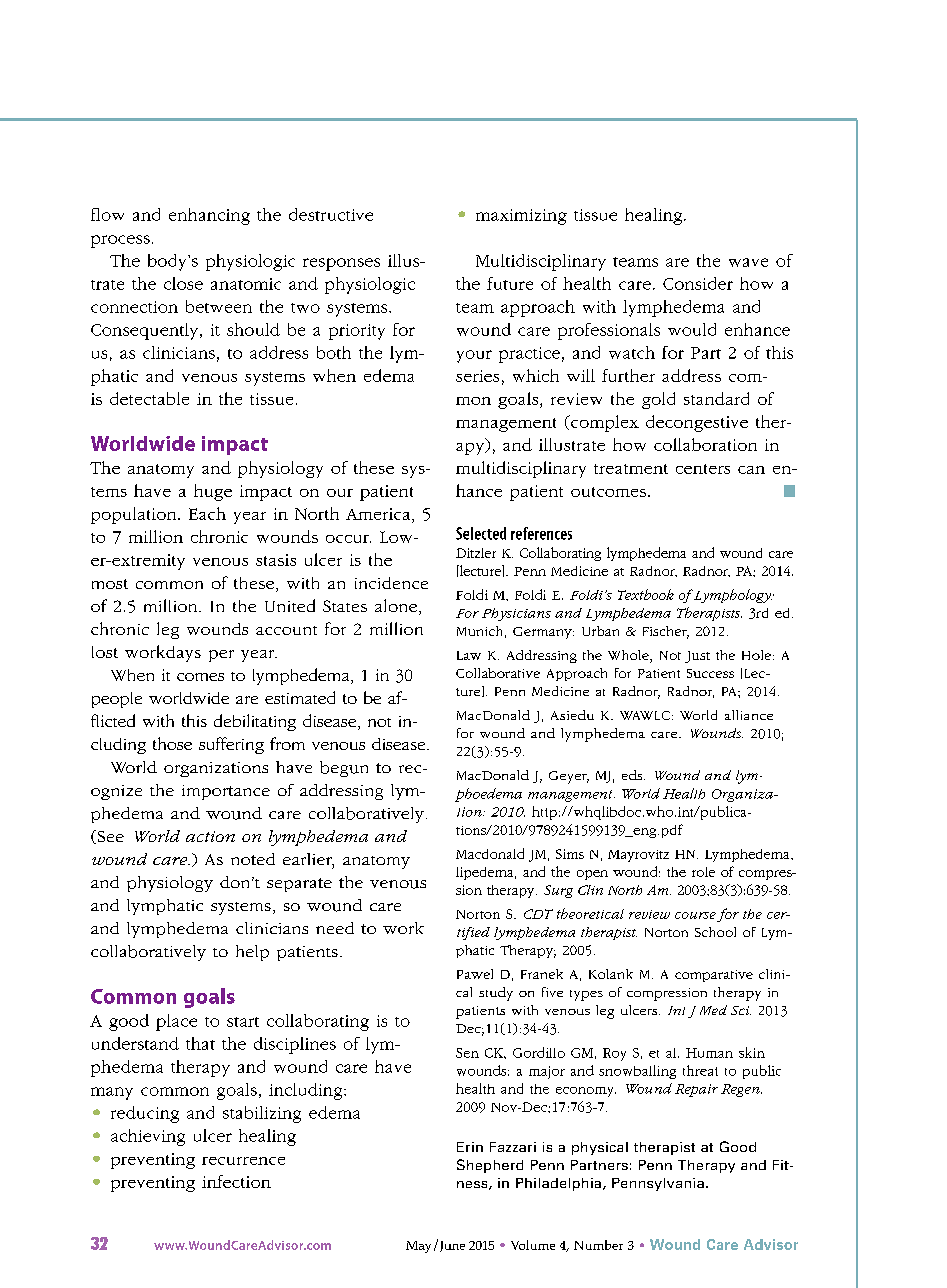 This document has height=1288, width=947. Describe the element at coordinates (698, 283) in the document. I see `Consider` at that location.
